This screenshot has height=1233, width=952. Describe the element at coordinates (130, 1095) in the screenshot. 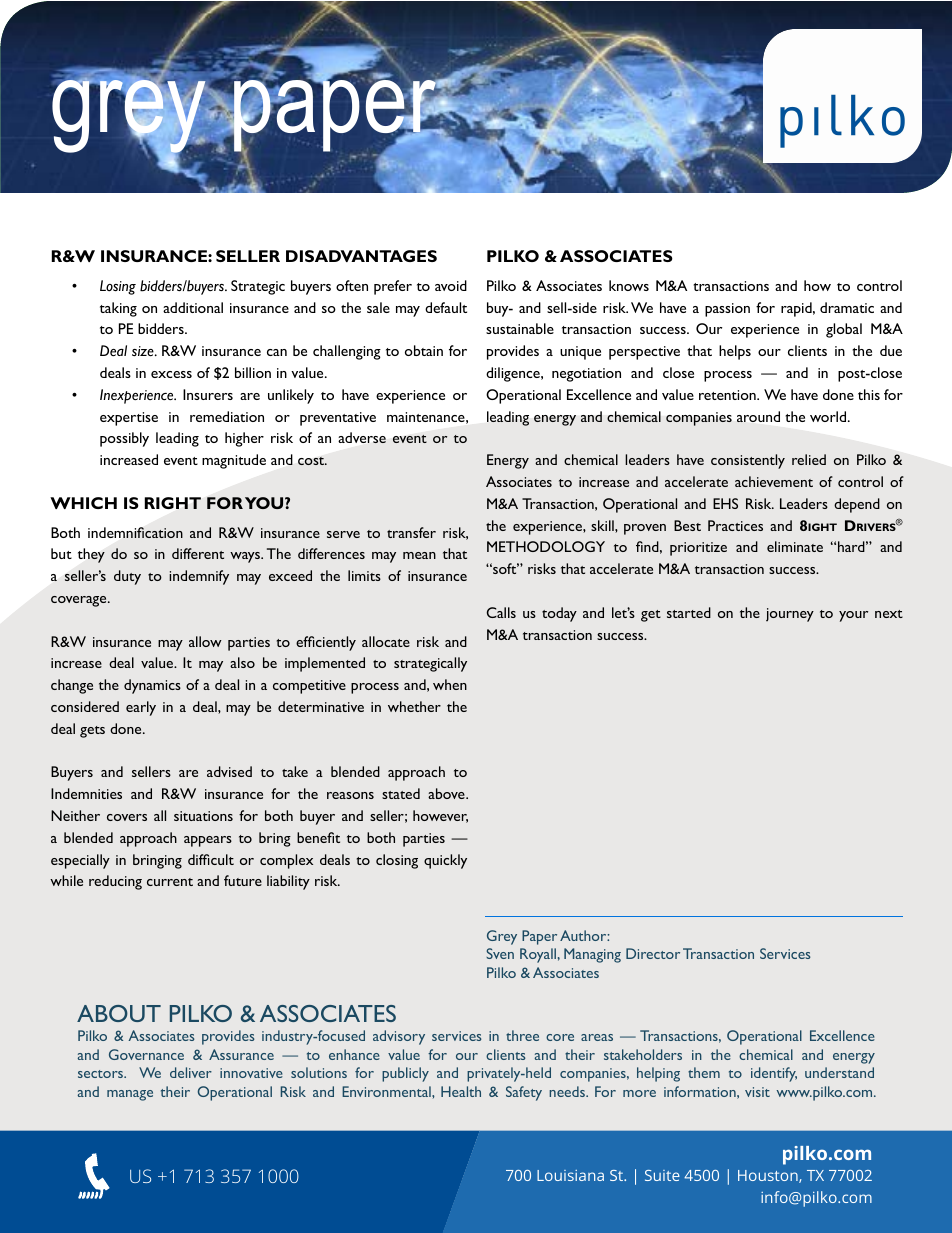

I see `manage` at that location.
